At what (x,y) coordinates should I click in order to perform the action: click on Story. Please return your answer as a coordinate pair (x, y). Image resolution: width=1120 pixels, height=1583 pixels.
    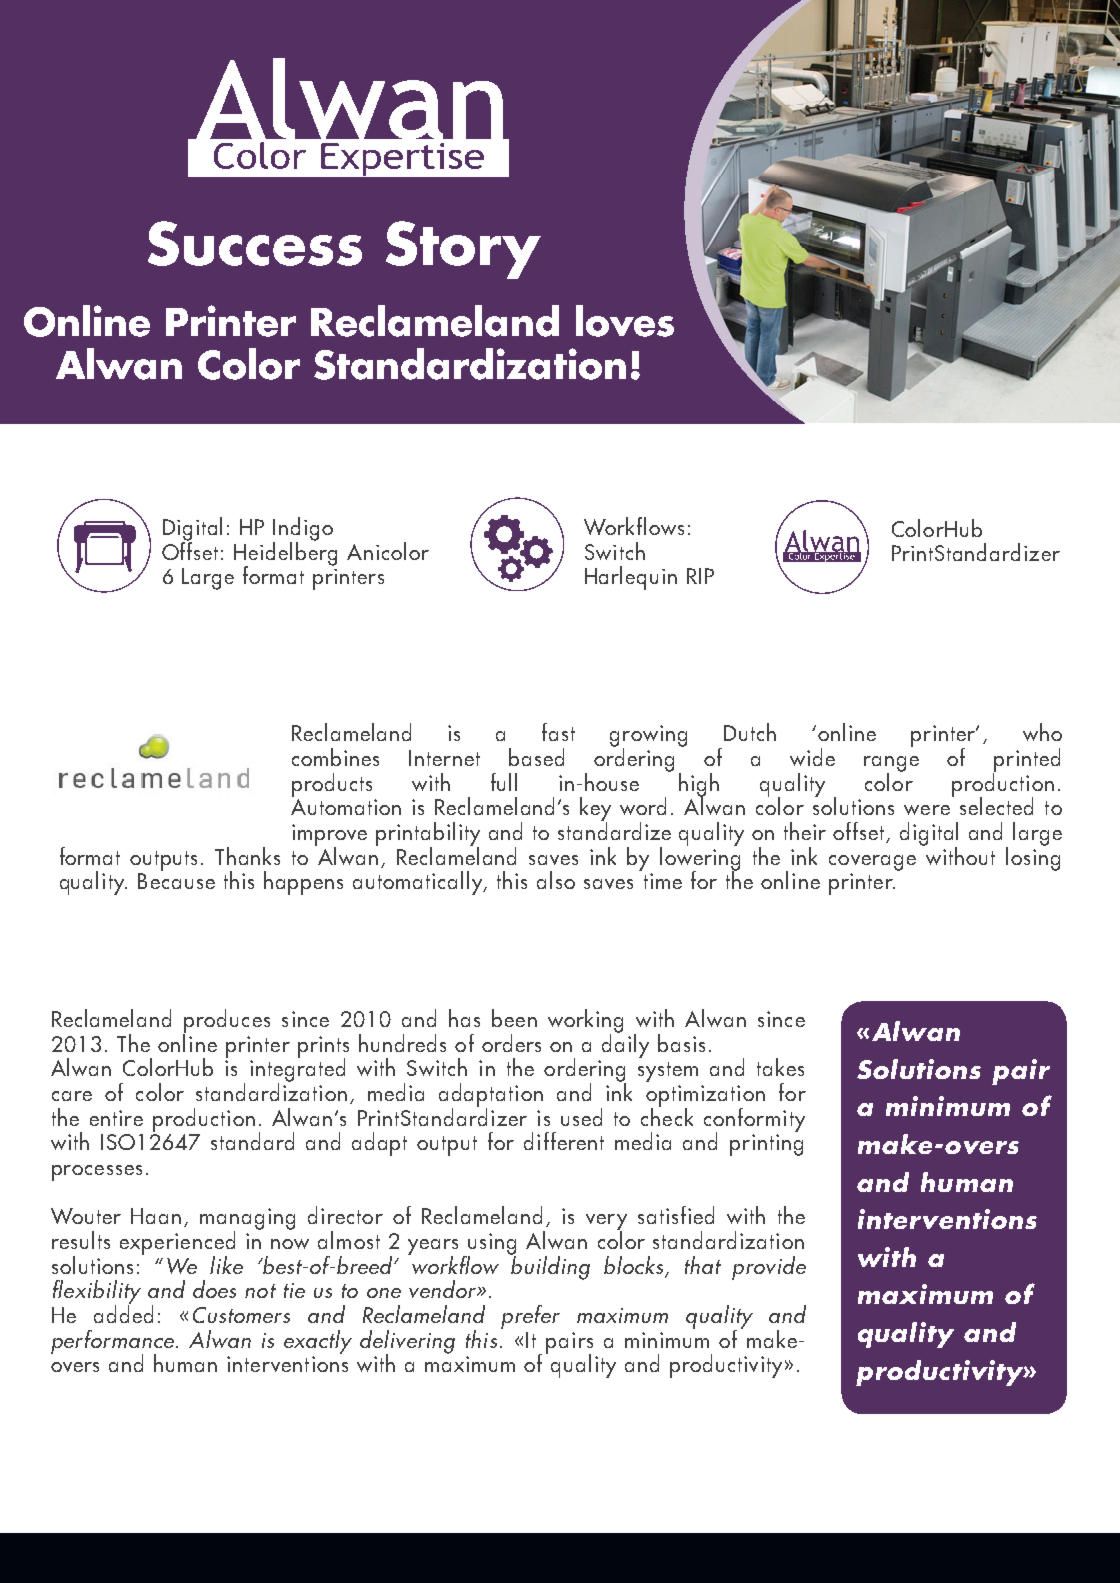
    Looking at the image, I should click on (463, 250).
